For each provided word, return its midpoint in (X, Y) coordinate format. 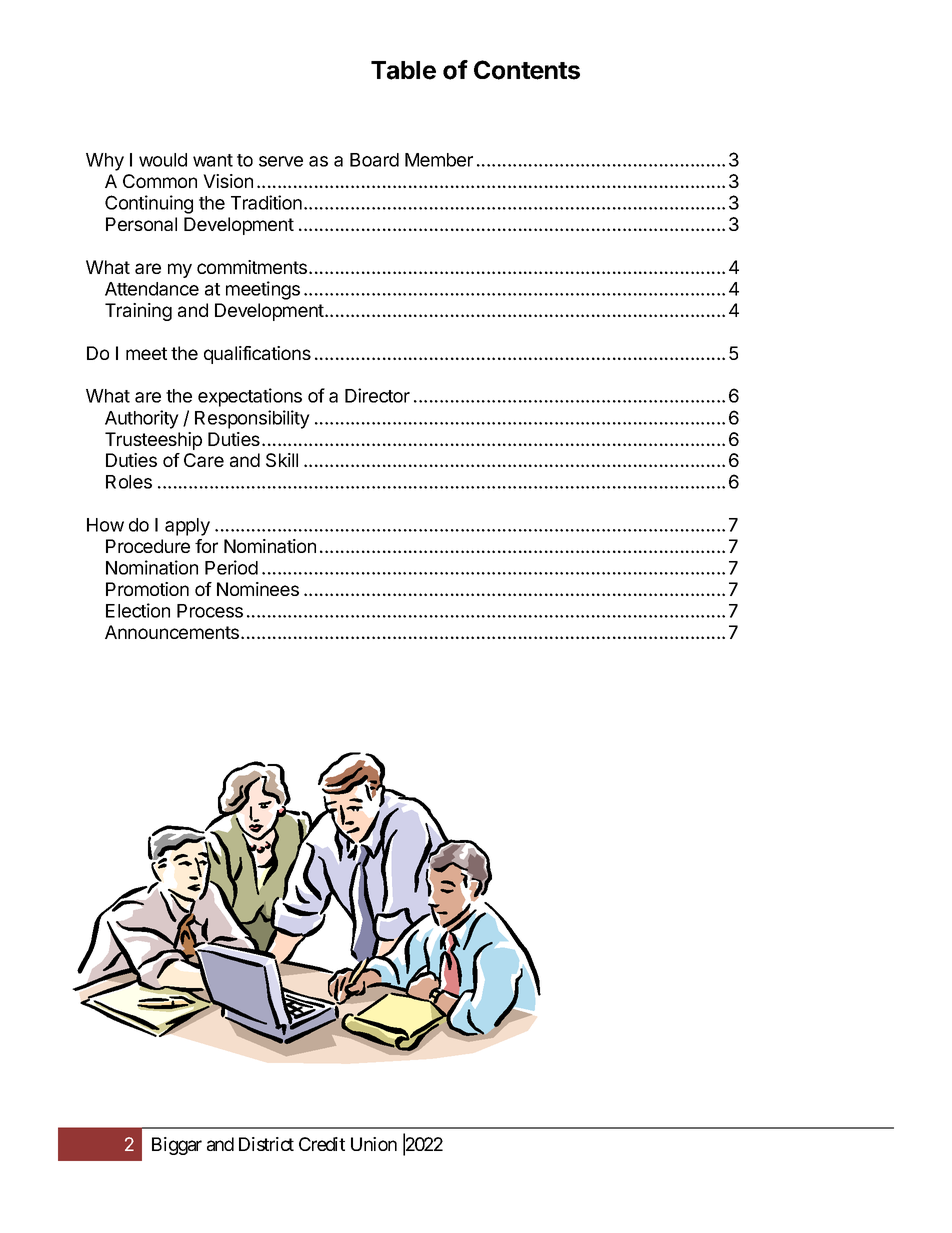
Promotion (147, 589)
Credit (322, 1144)
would (163, 160)
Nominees (258, 589)
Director (377, 395)
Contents (527, 70)
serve (281, 161)
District (266, 1144)
